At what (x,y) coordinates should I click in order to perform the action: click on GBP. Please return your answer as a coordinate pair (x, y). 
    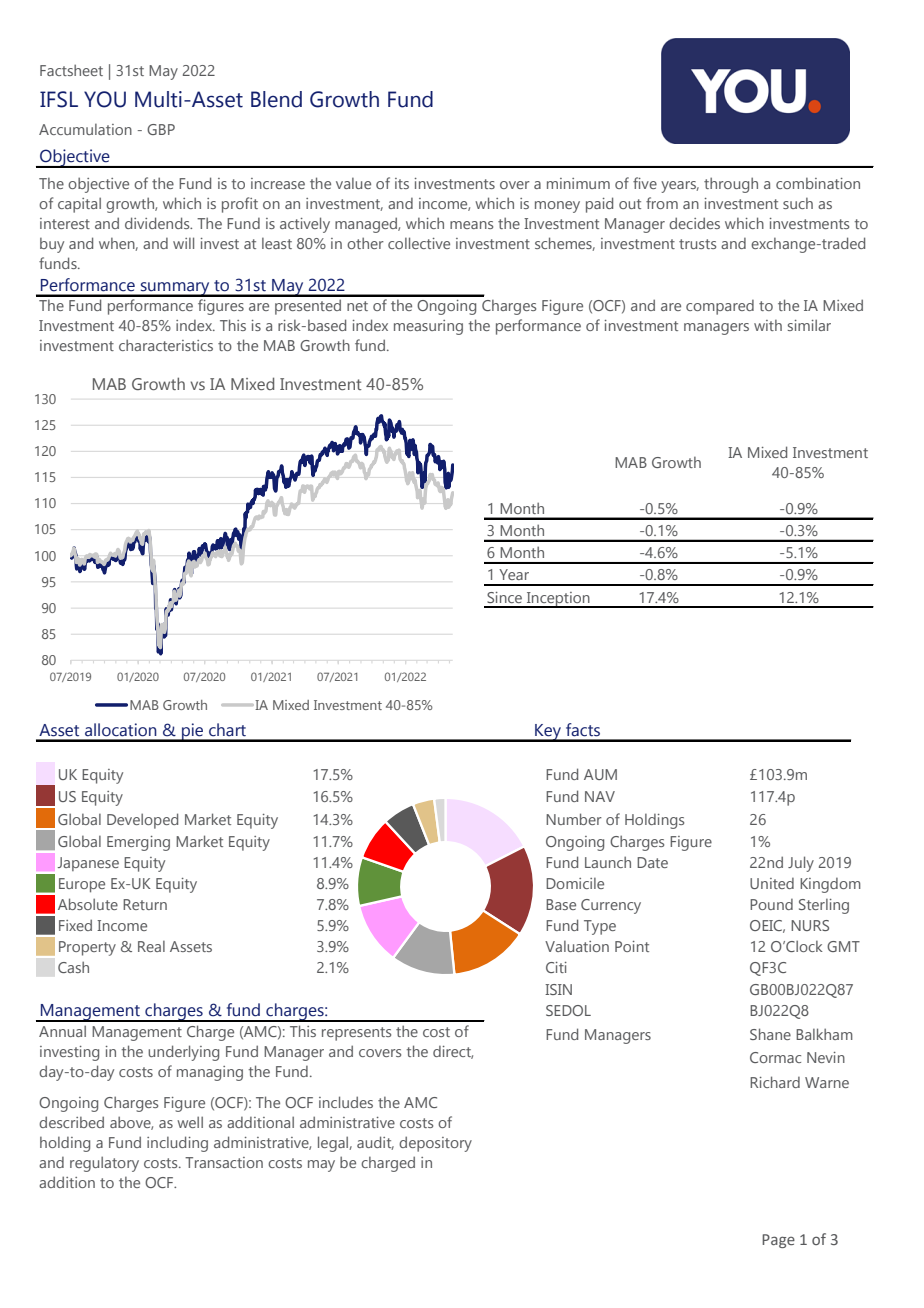
    Looking at the image, I should click on (161, 129).
